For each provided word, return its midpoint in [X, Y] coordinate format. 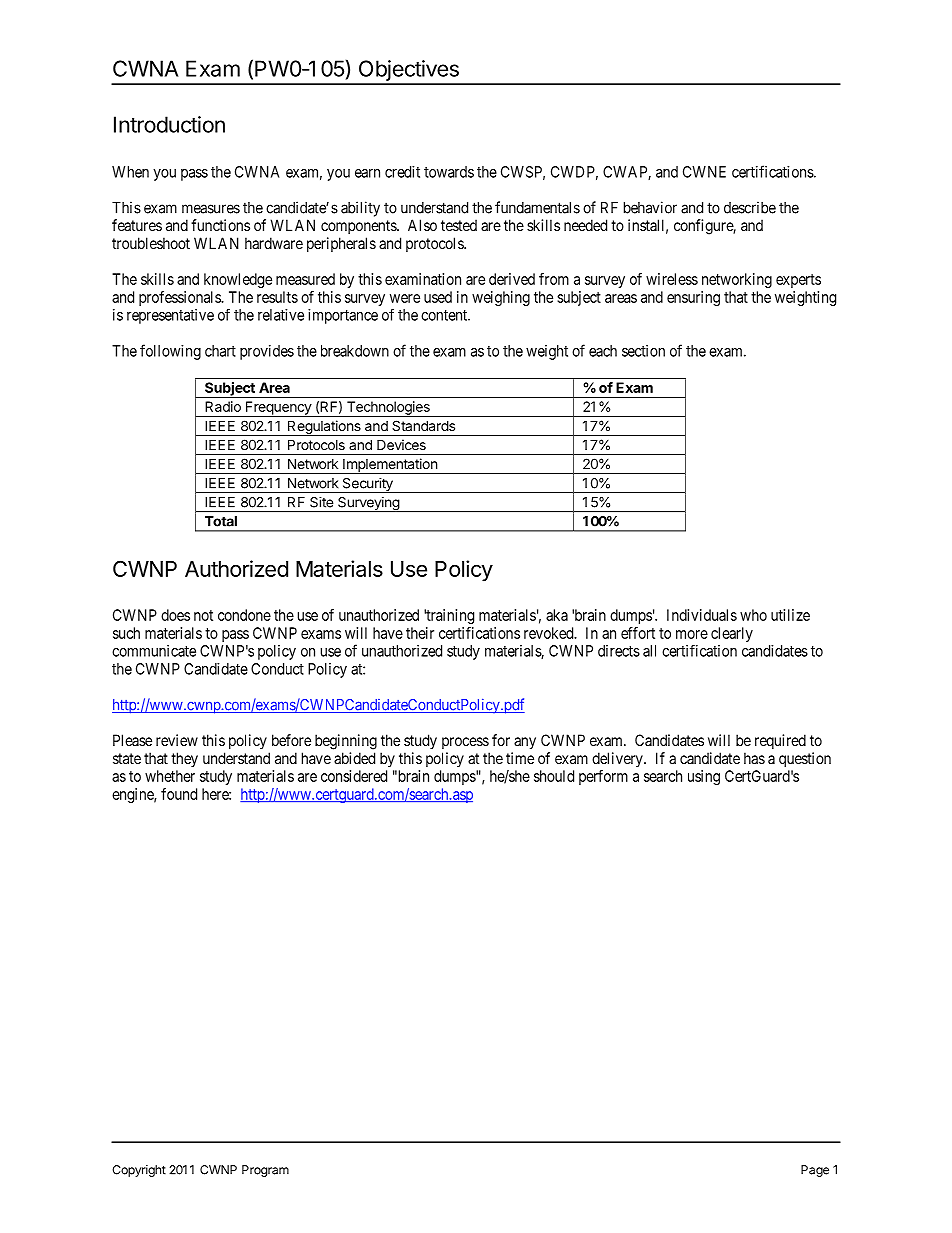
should [554, 776]
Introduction [169, 124]
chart [220, 351]
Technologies [388, 409]
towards [449, 172]
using [704, 777]
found [179, 794]
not [203, 615]
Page [815, 1171]
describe [750, 207]
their [420, 633]
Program [265, 1171]
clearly [732, 634]
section [643, 351]
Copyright [139, 1171]
